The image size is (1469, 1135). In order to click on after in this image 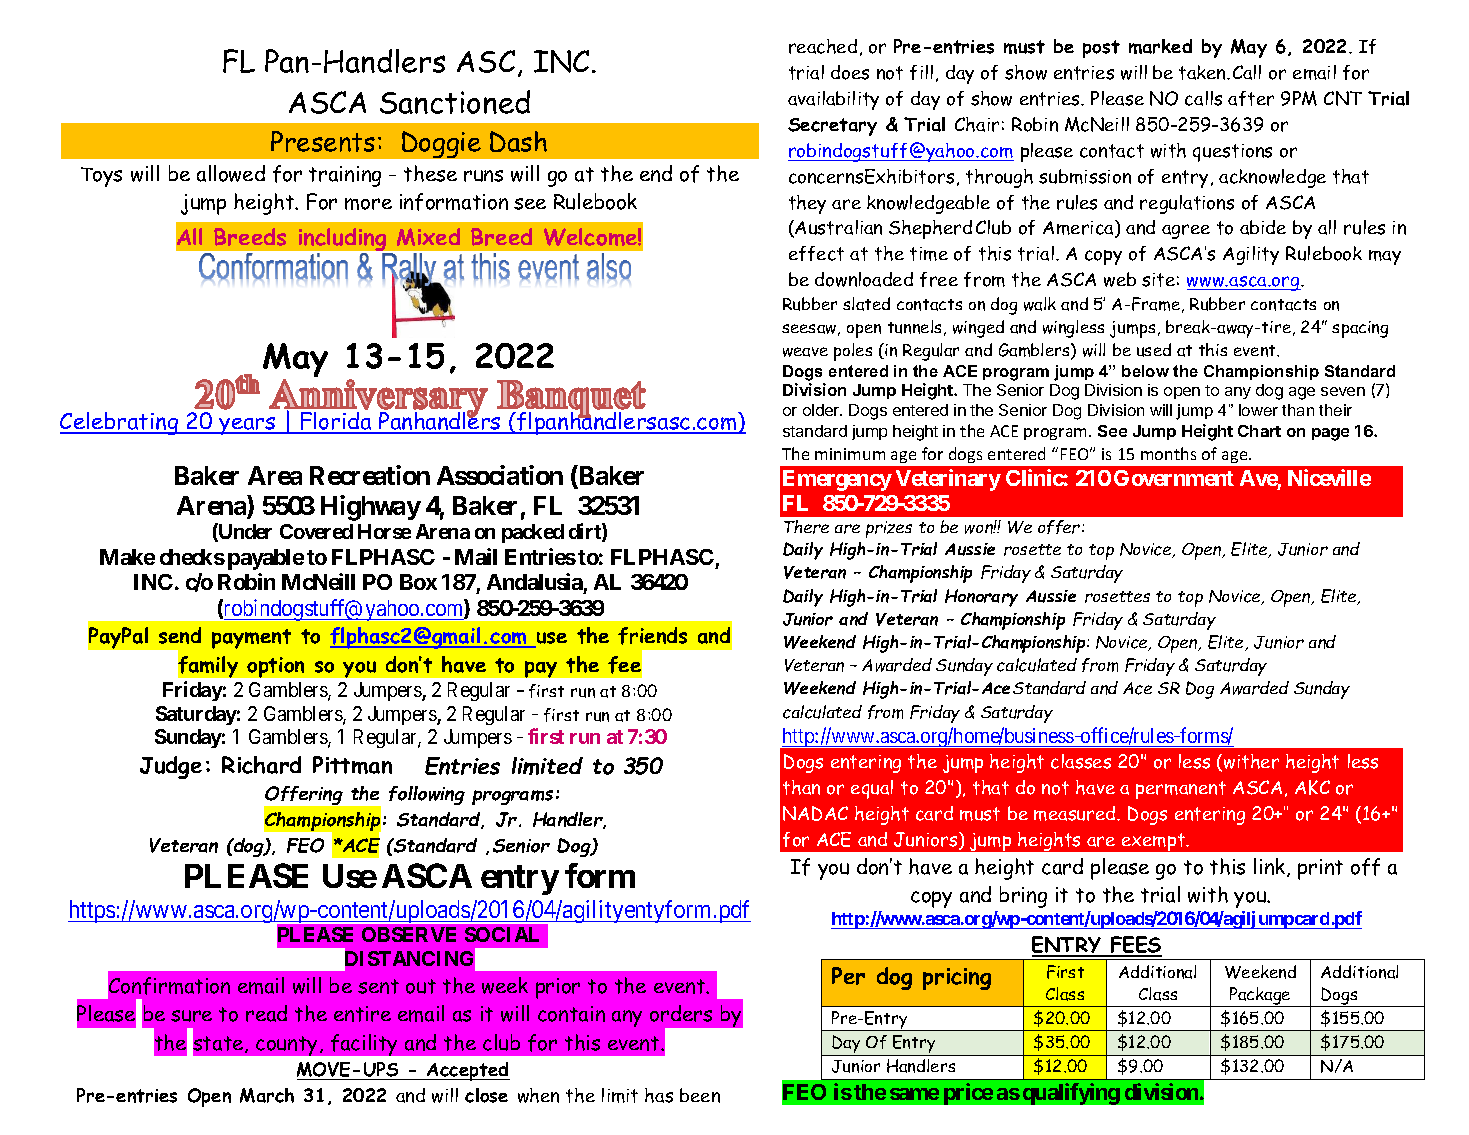, I will do `click(1251, 98)`.
